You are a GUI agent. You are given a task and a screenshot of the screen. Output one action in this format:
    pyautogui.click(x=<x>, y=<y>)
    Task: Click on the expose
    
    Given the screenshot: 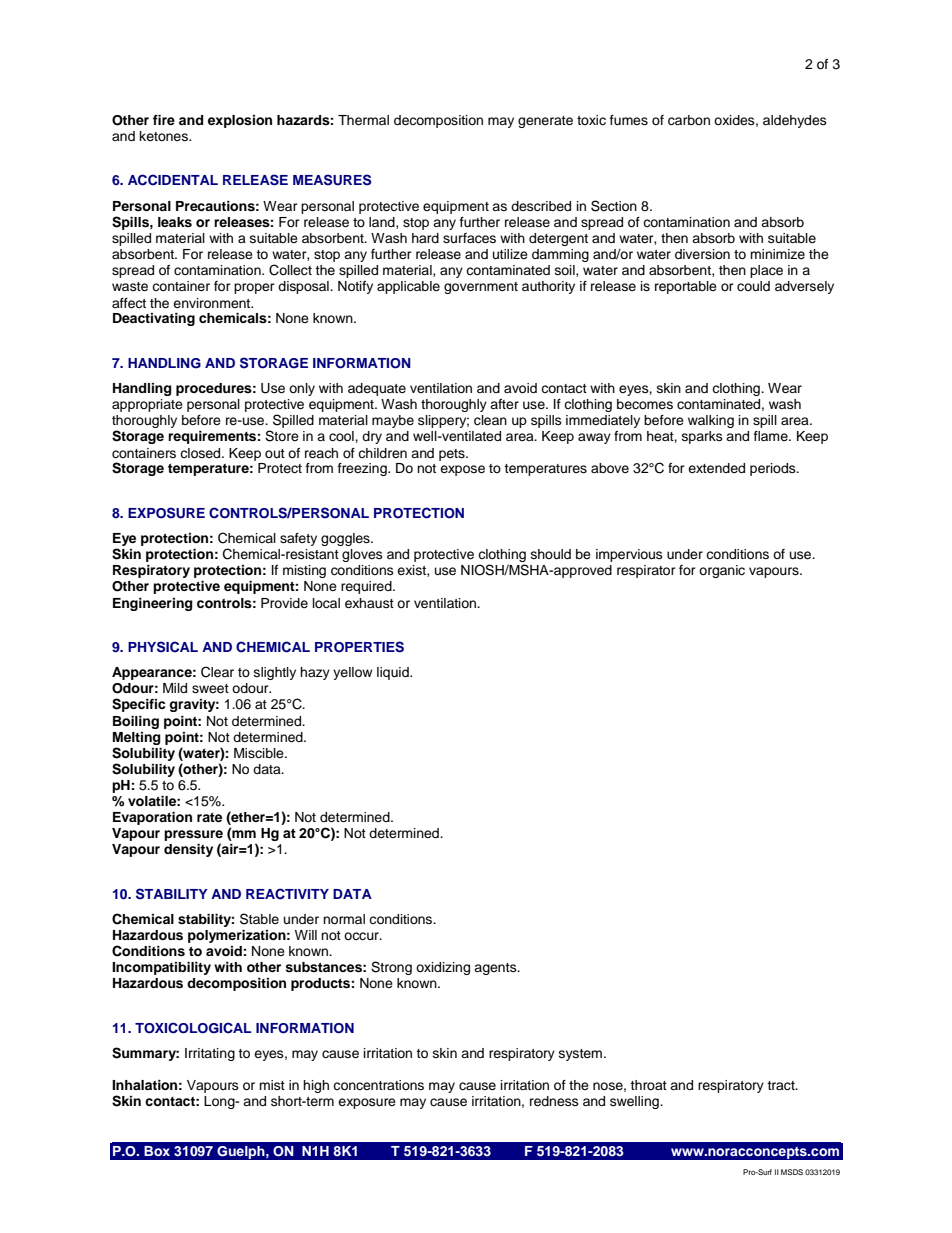 What is the action you would take?
    pyautogui.click(x=462, y=470)
